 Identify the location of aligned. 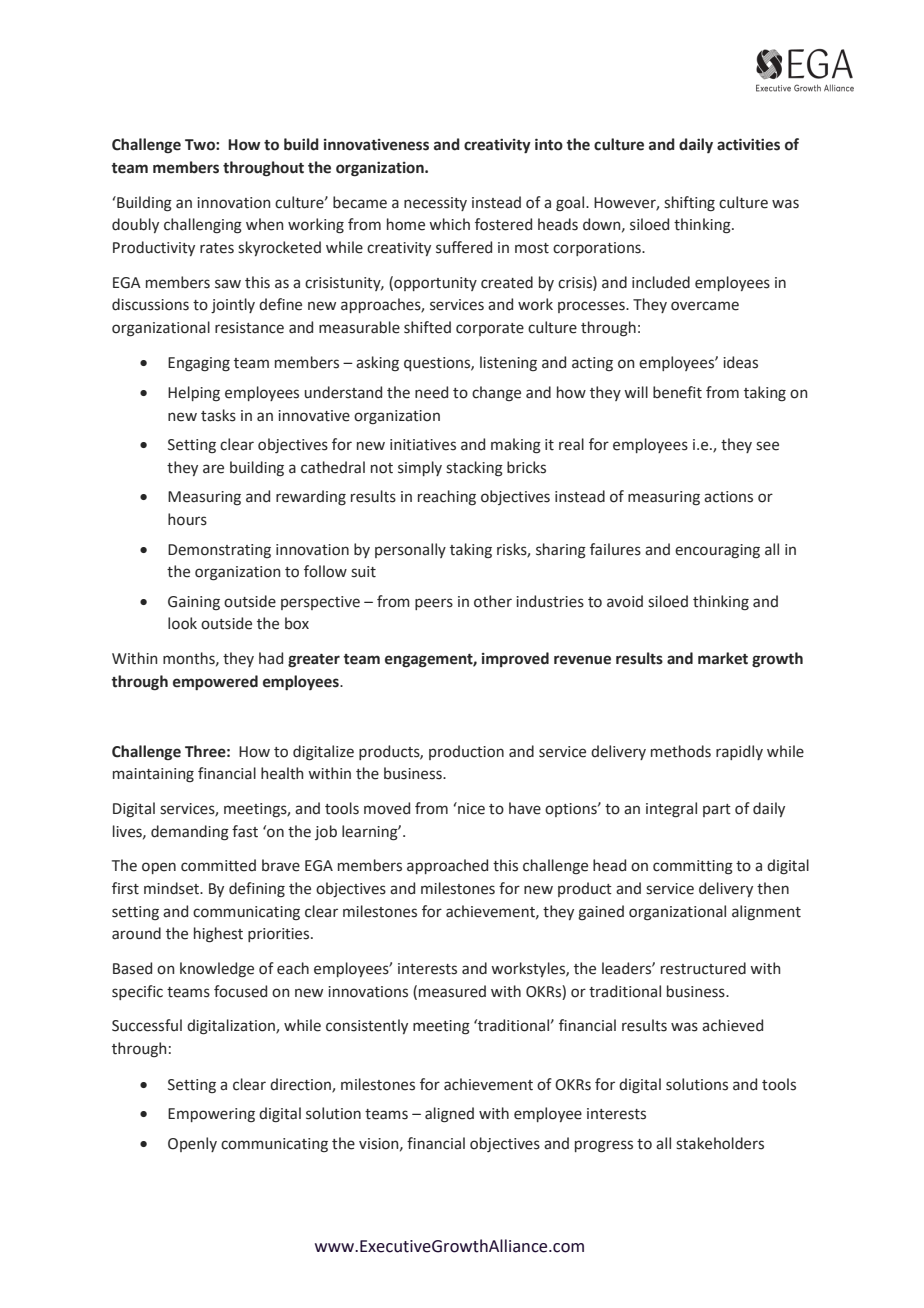
(449, 1115).
